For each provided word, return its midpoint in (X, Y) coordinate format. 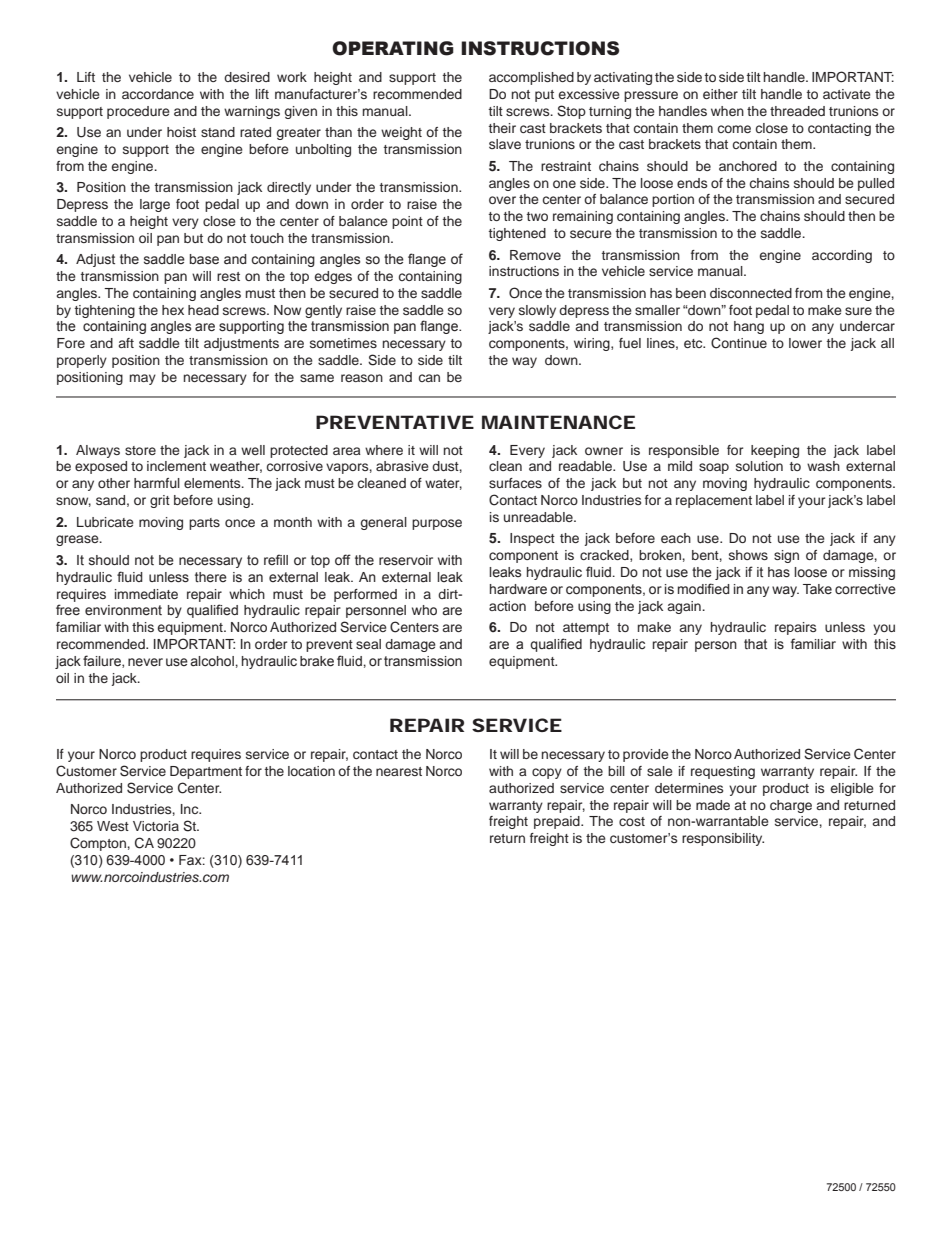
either (720, 94)
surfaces (515, 483)
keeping (775, 451)
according (842, 256)
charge (791, 806)
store (140, 450)
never (145, 662)
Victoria (156, 826)
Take (817, 589)
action (507, 606)
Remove (535, 255)
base (204, 259)
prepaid (558, 822)
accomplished (531, 78)
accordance (158, 94)
